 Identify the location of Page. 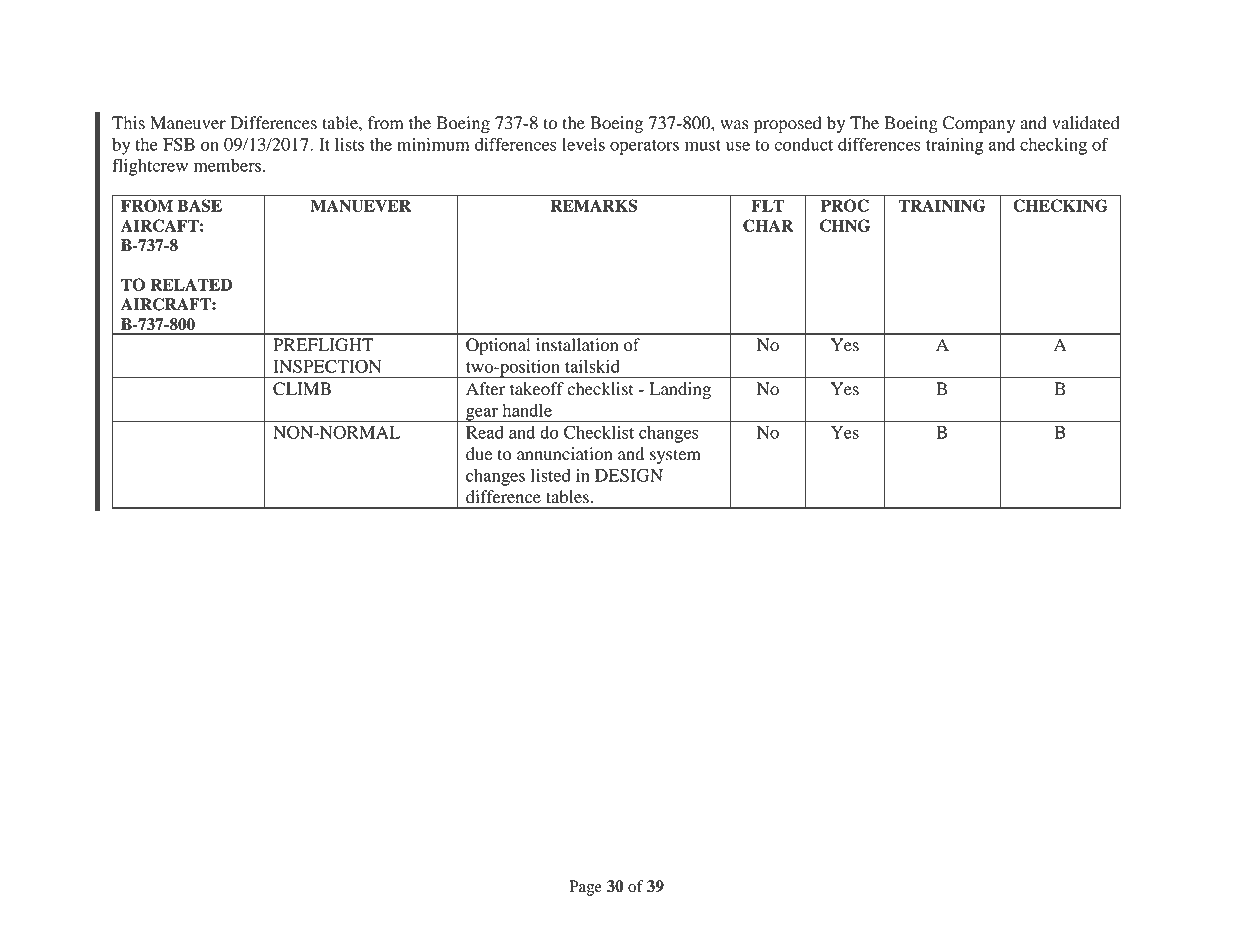
(585, 888).
